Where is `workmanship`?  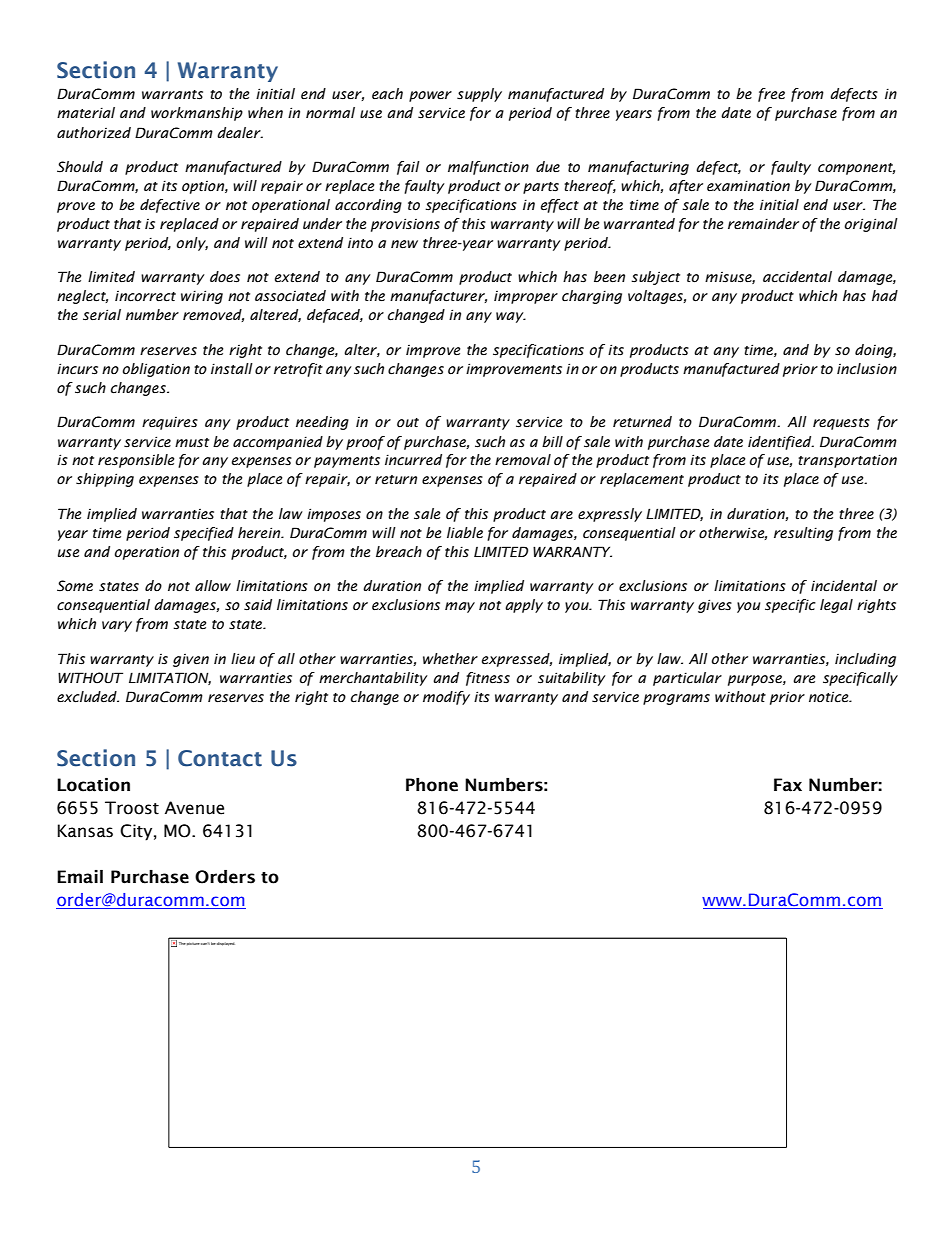 workmanship is located at coordinates (197, 114).
